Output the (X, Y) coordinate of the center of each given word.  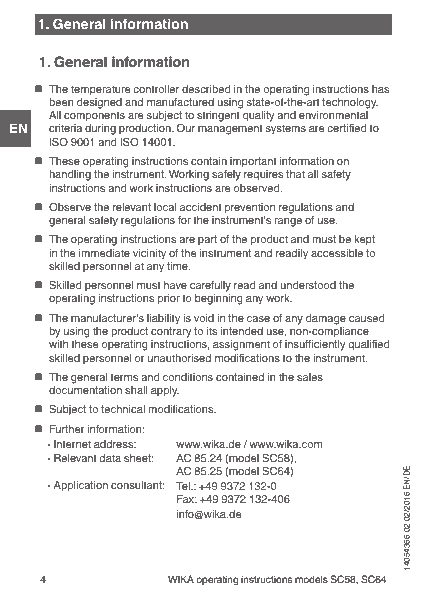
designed (99, 103)
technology (350, 103)
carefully (210, 288)
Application (81, 486)
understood (308, 285)
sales (310, 377)
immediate (104, 253)
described (206, 89)
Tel (184, 486)
